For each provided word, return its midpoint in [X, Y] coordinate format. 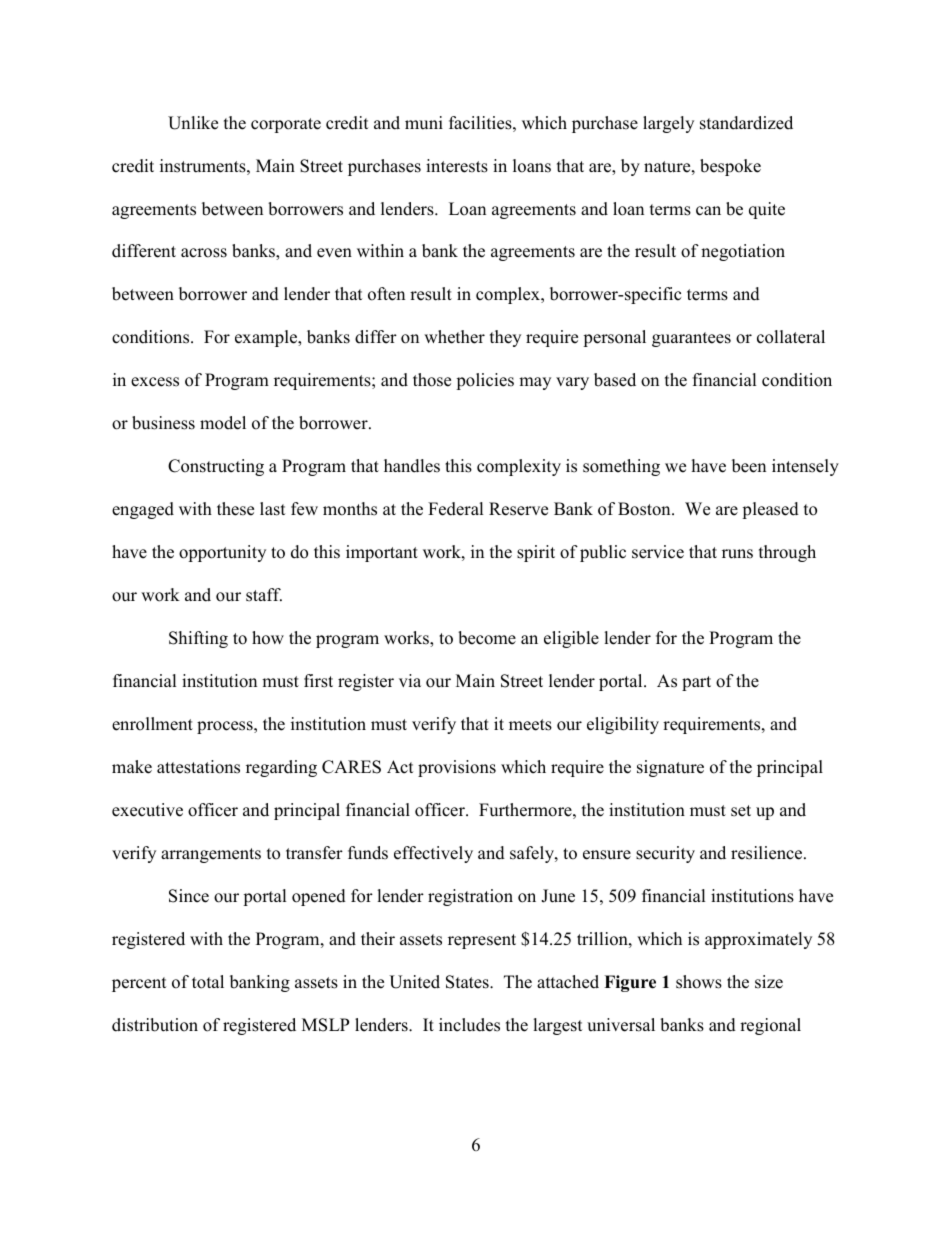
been [749, 466]
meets [530, 725]
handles [412, 466]
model [223, 423]
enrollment [152, 724]
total [208, 982]
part [696, 683]
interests [457, 166]
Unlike [193, 123]
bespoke [730, 167]
